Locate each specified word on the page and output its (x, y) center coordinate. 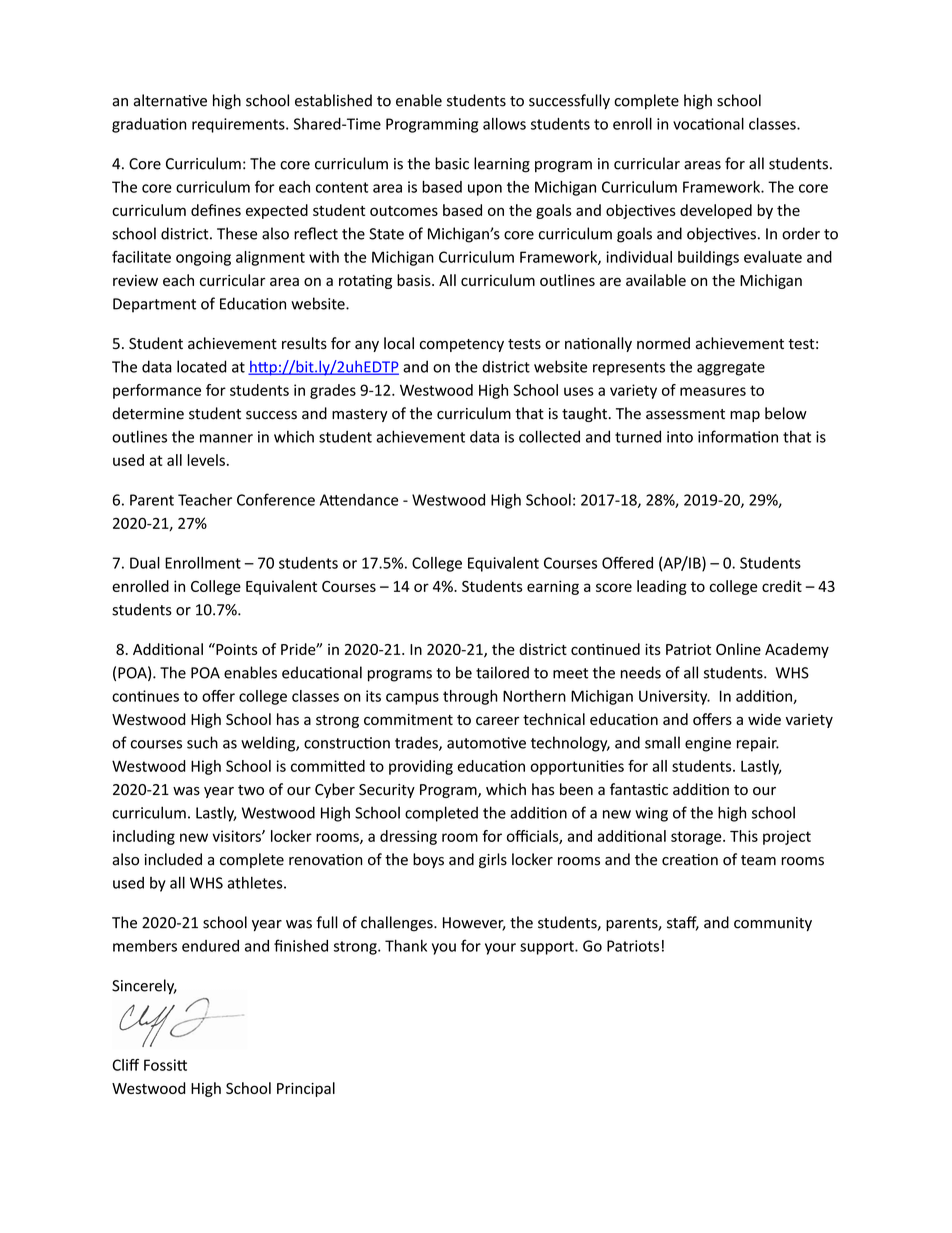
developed (716, 211)
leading (662, 587)
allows (504, 124)
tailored (502, 672)
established (333, 100)
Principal (306, 1089)
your (500, 949)
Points (235, 649)
